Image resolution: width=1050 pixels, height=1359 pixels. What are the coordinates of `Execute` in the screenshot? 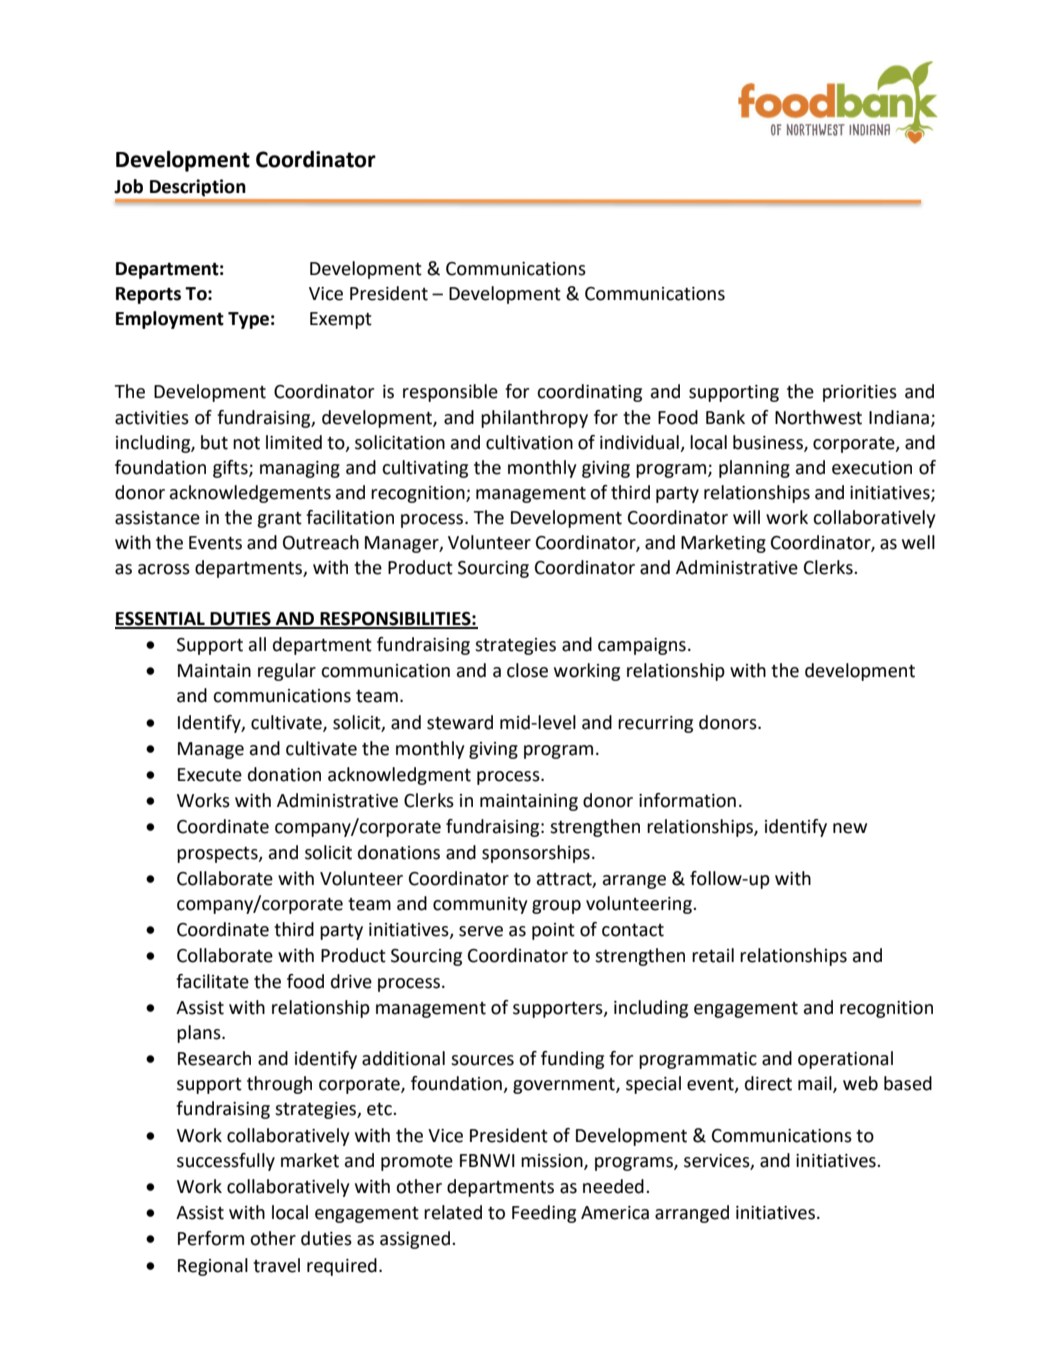 It's located at (210, 775).
